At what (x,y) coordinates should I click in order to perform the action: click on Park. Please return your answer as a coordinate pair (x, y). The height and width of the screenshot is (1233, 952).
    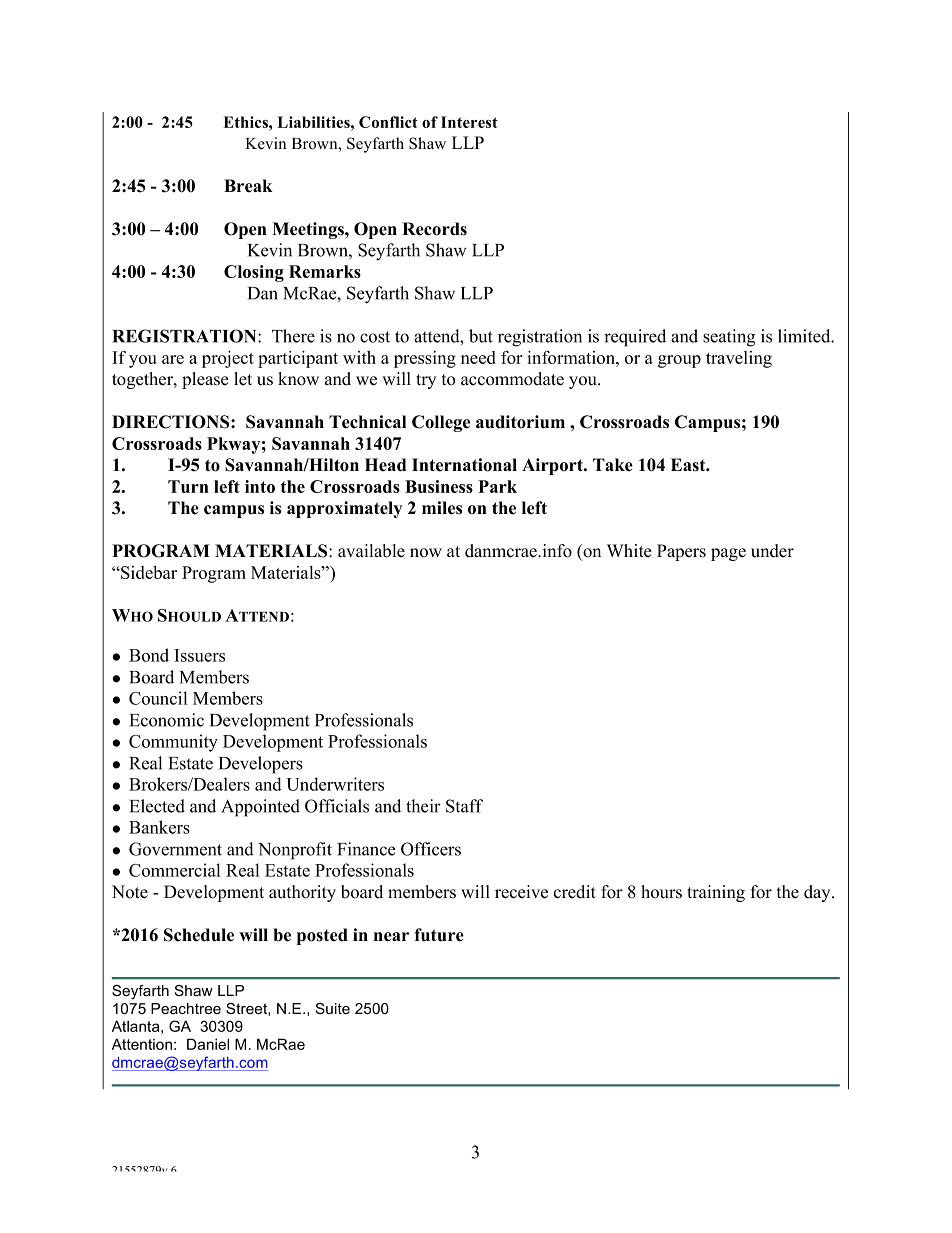
    Looking at the image, I should click on (497, 486).
